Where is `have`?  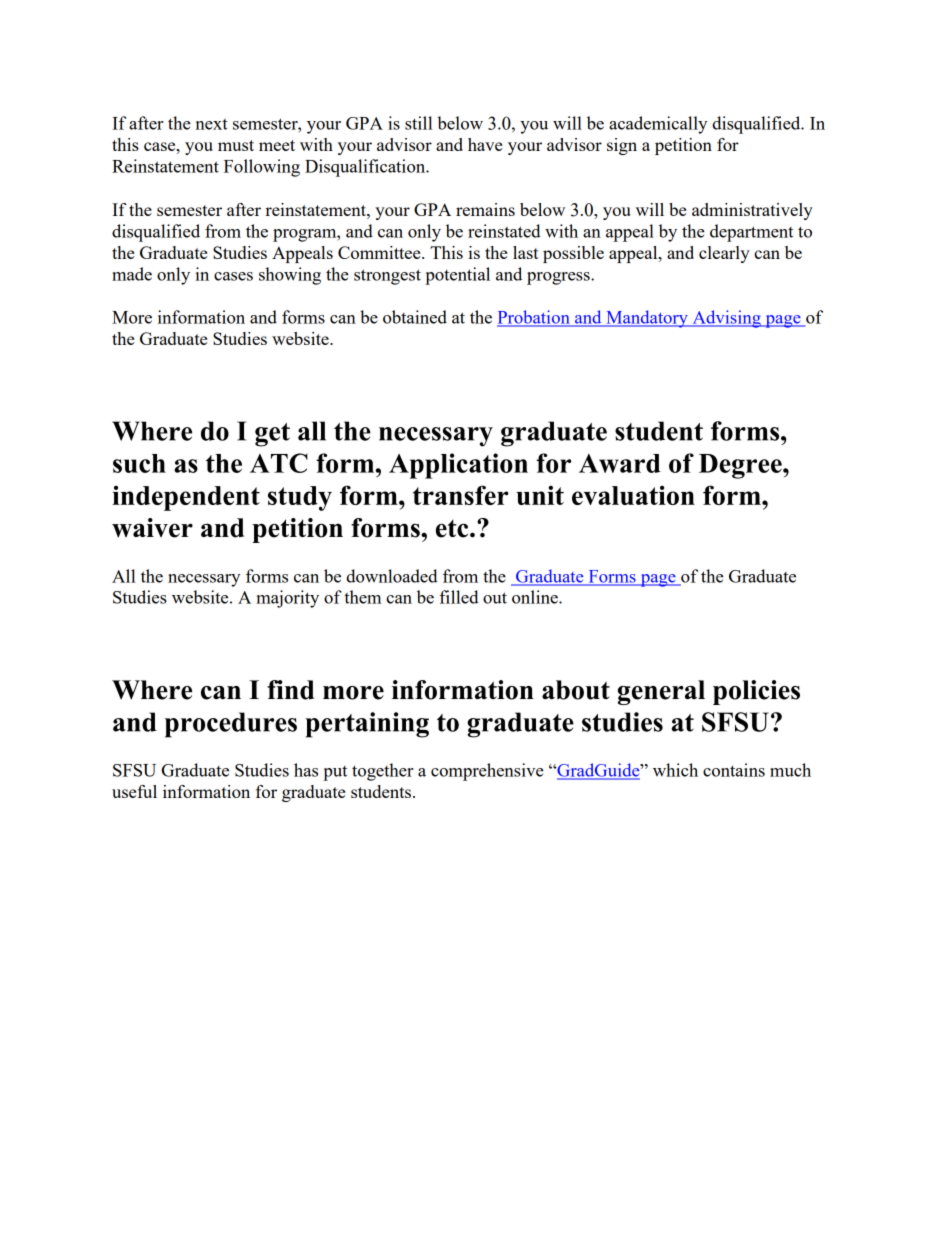
have is located at coordinates (485, 144).
